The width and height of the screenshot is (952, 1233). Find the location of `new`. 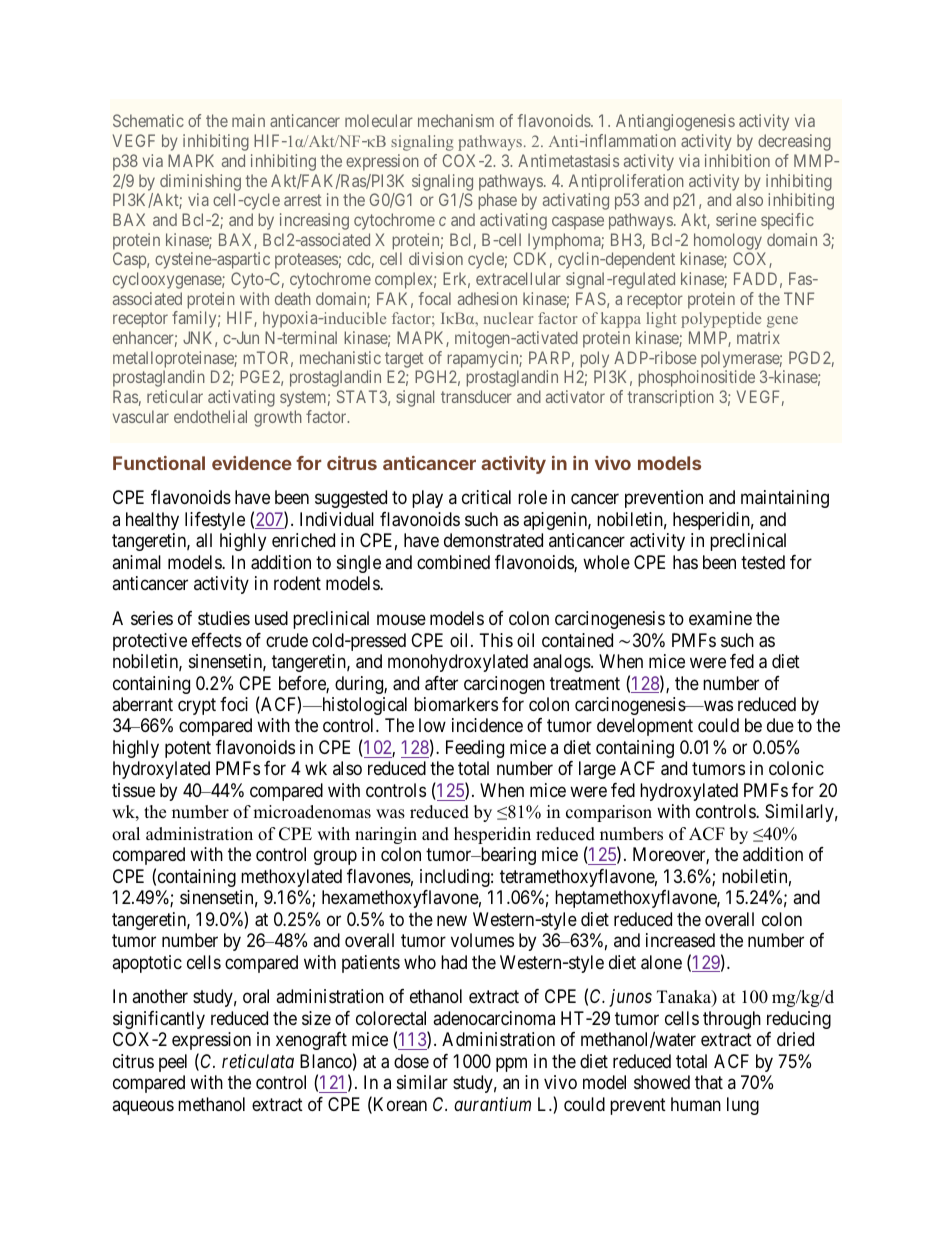

new is located at coordinates (452, 920).
